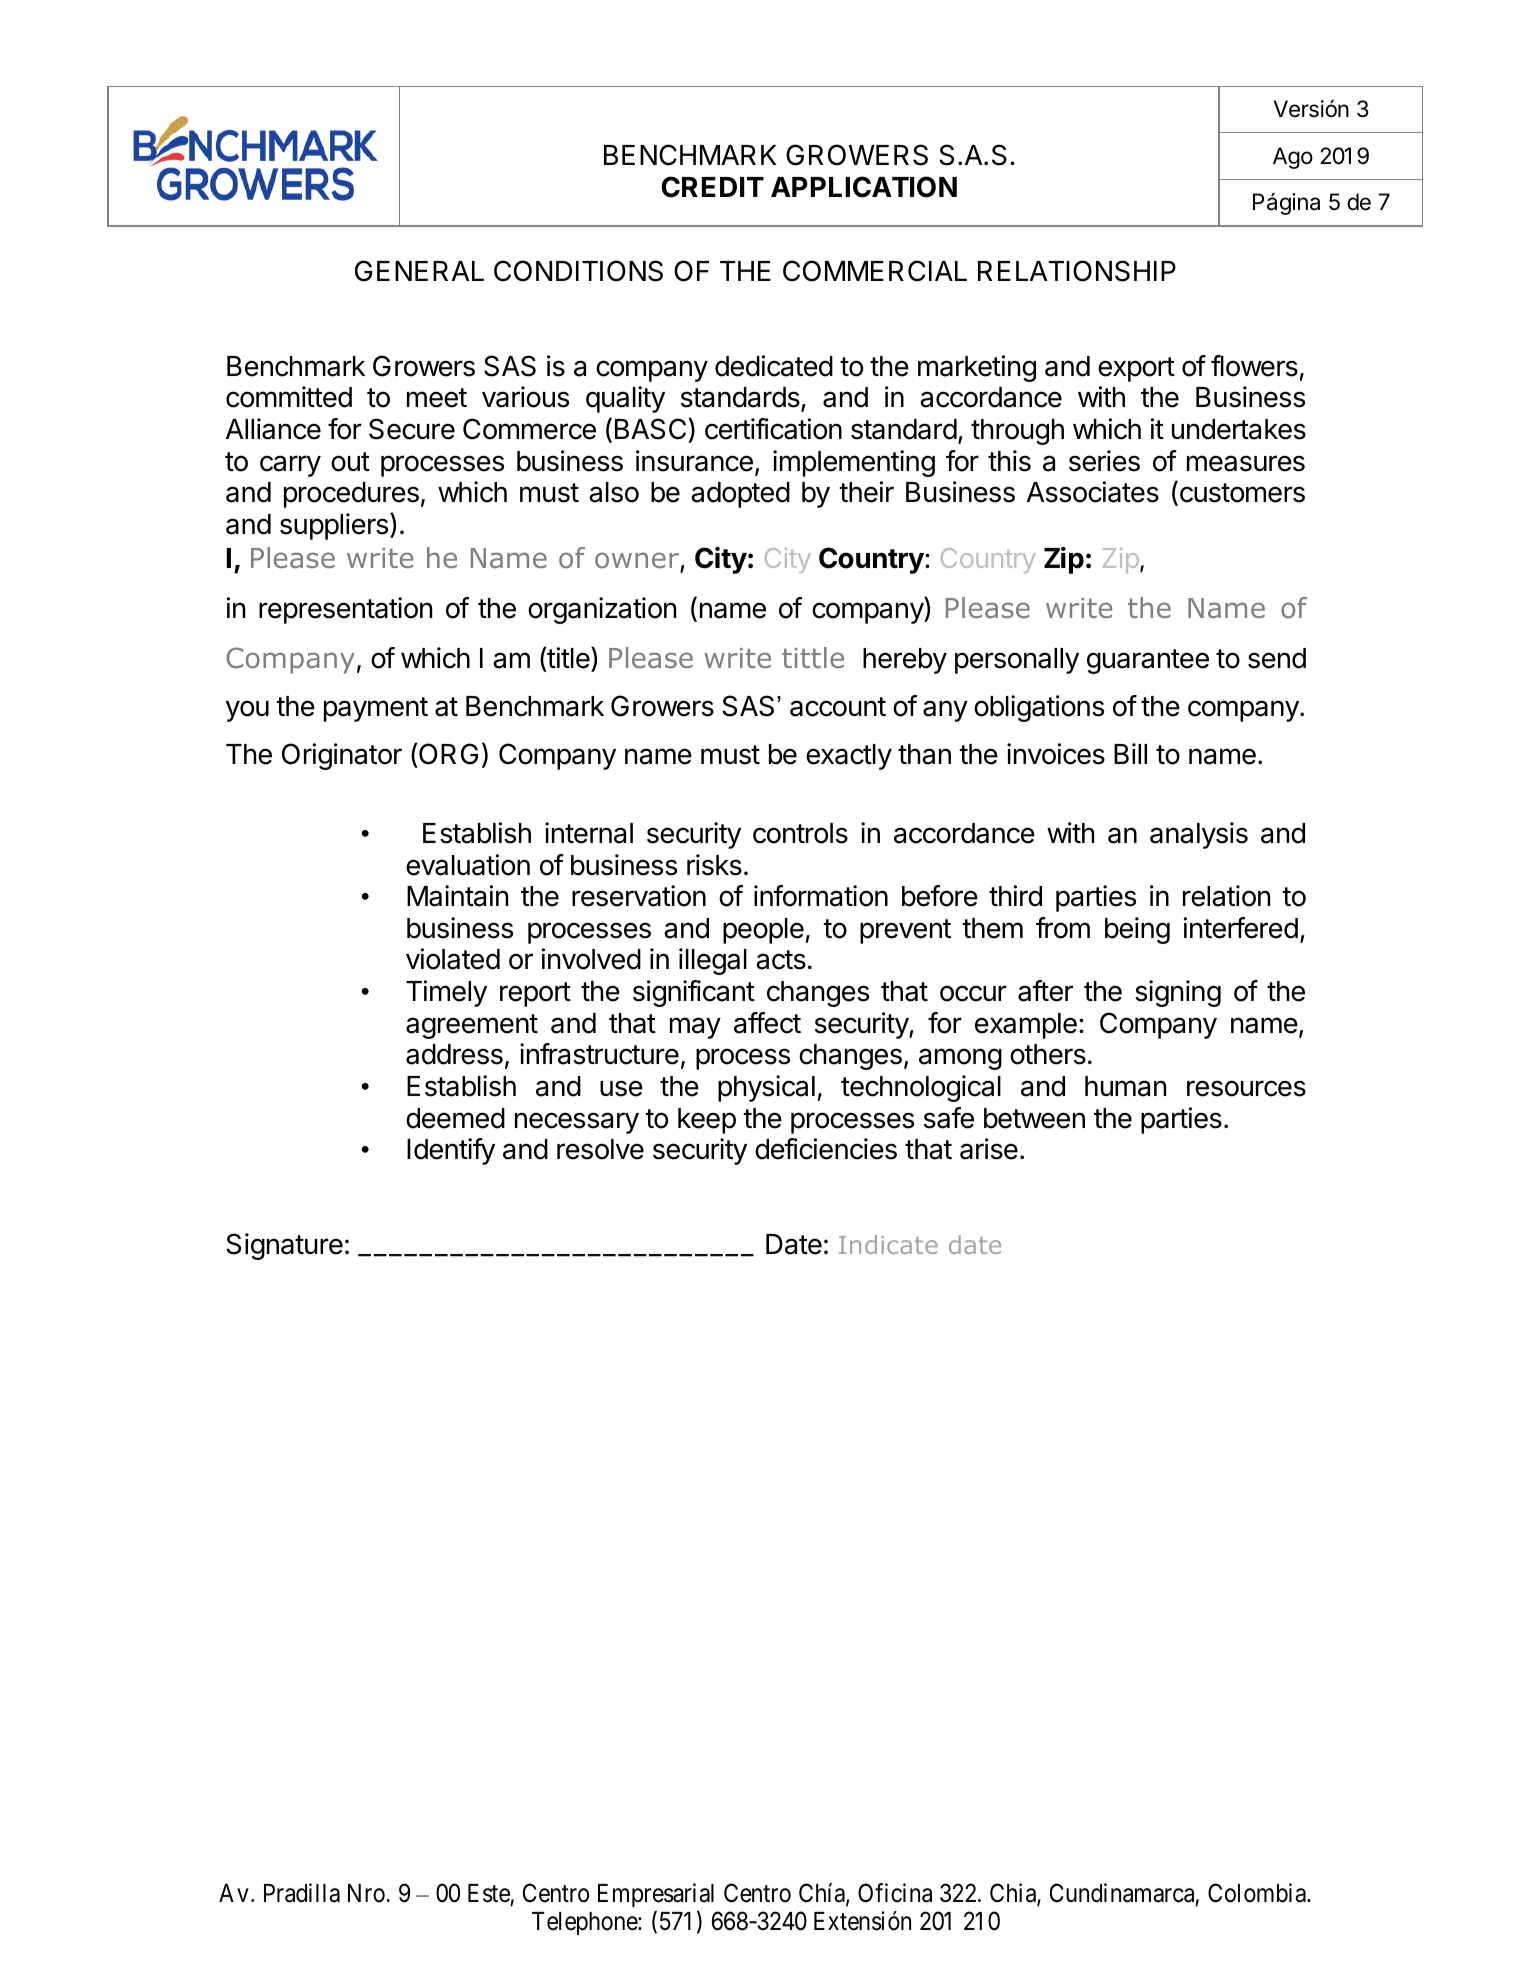 The width and height of the image is (1531, 1981). Describe the element at coordinates (454, 1054) in the image. I see `address` at that location.
